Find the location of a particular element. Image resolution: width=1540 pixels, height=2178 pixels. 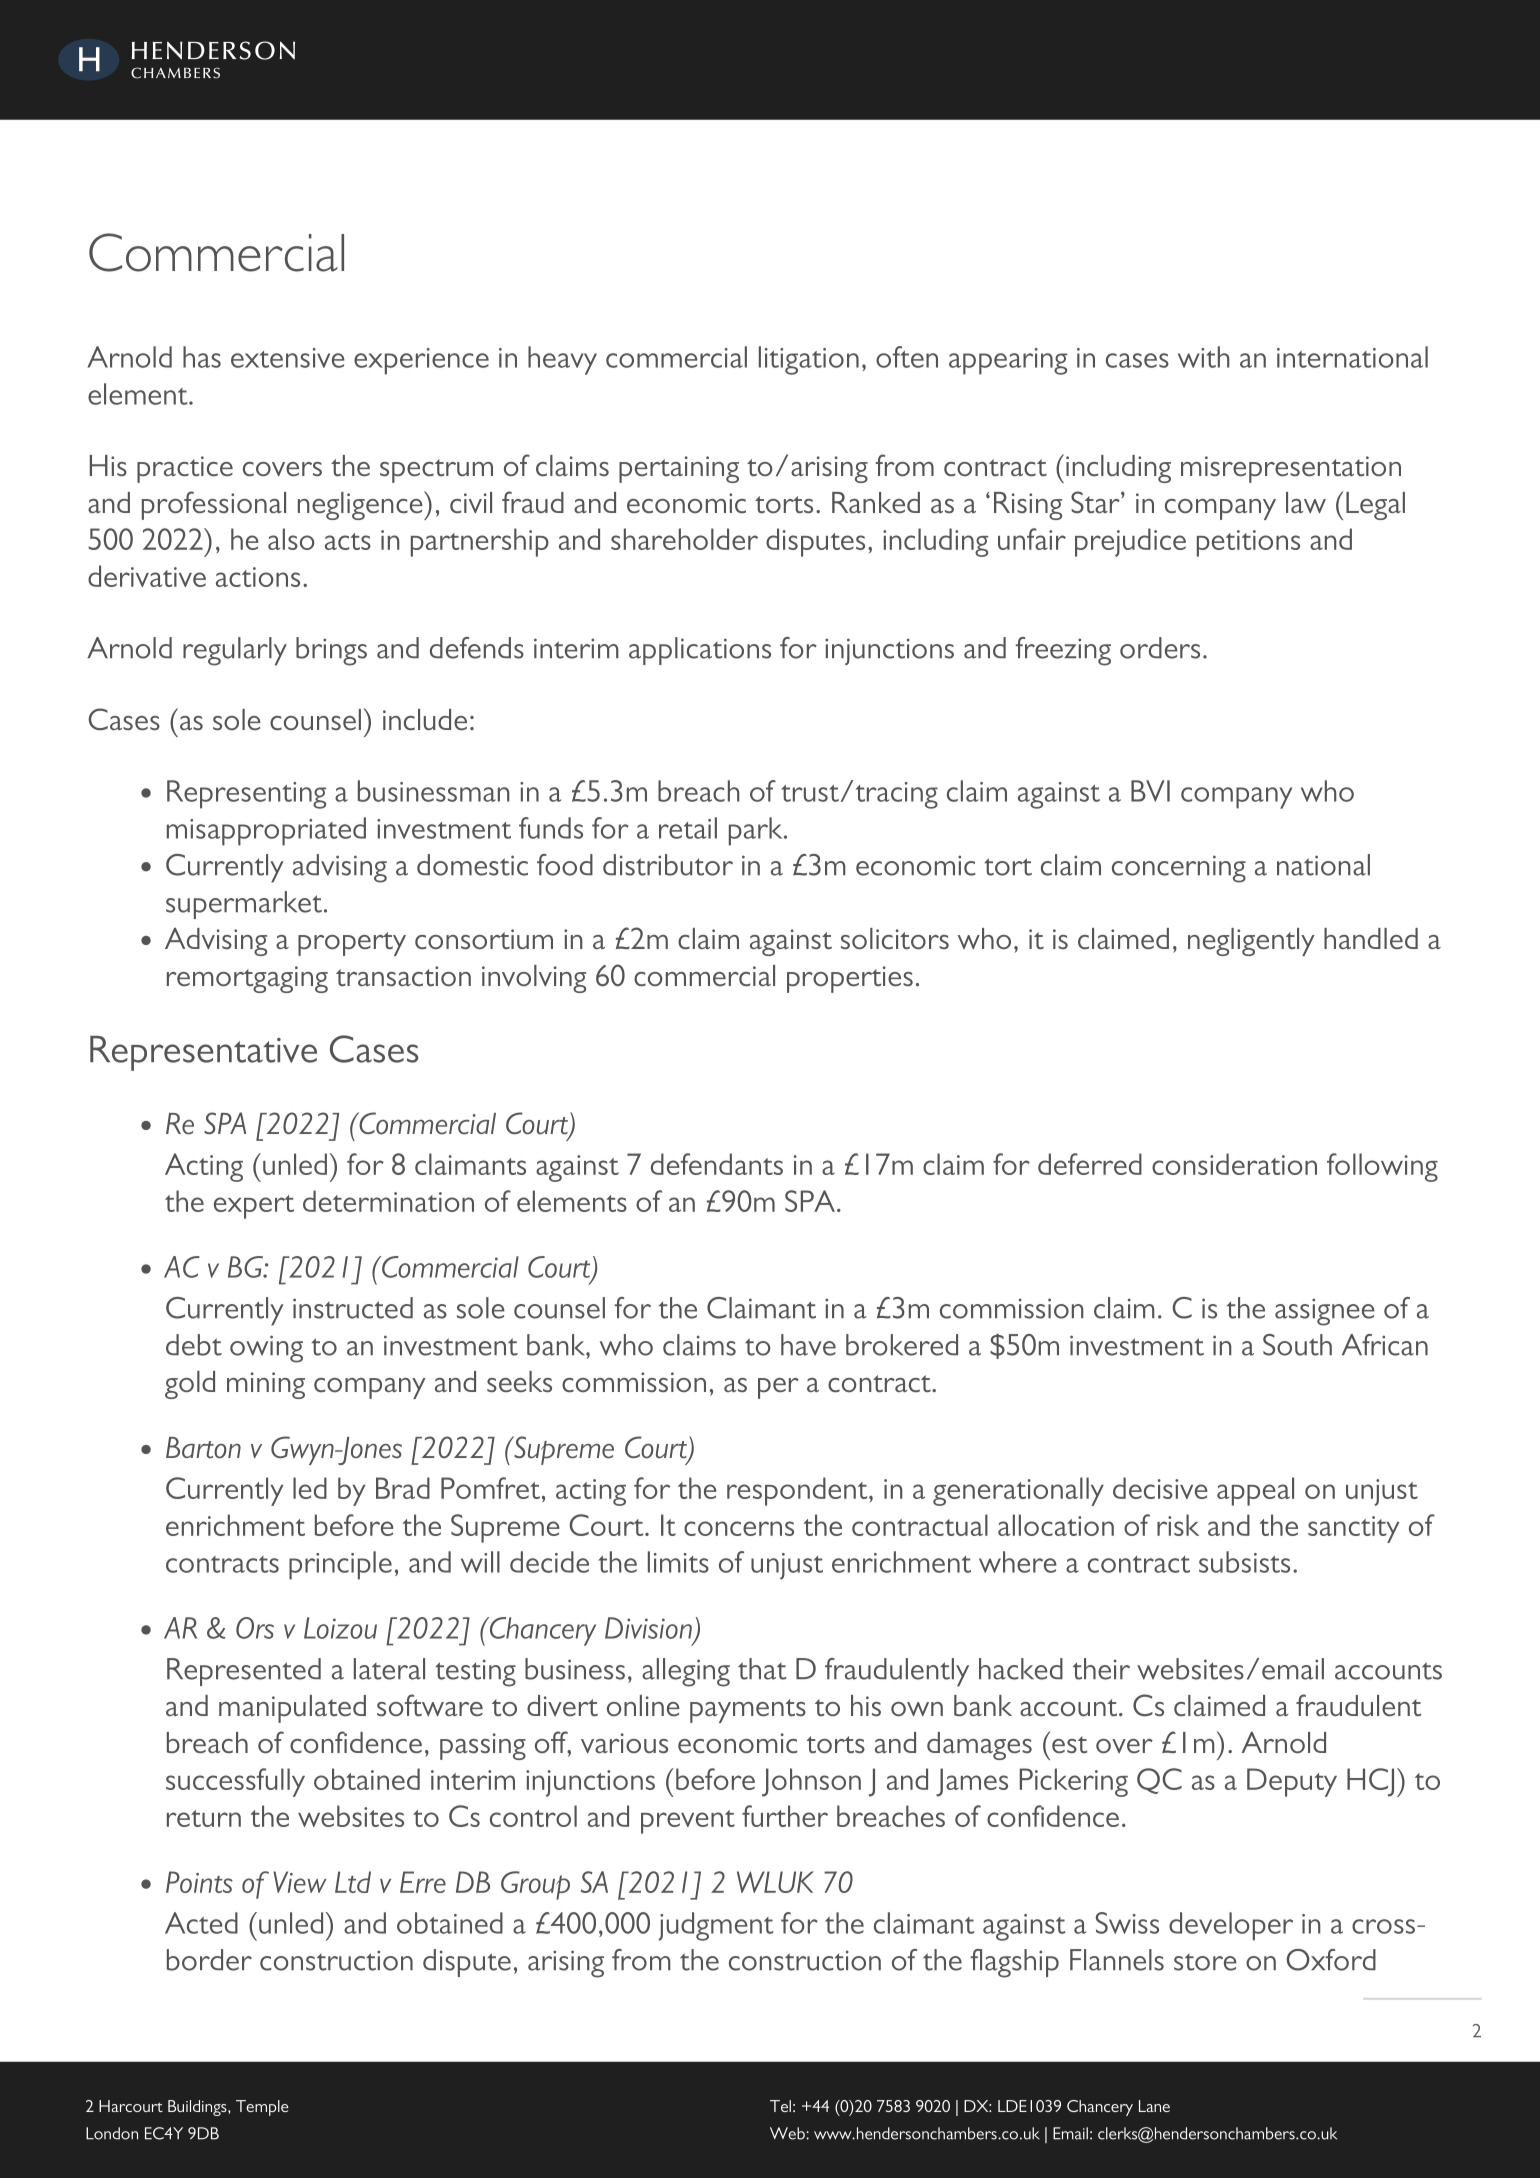

consideration is located at coordinates (1234, 1164).
